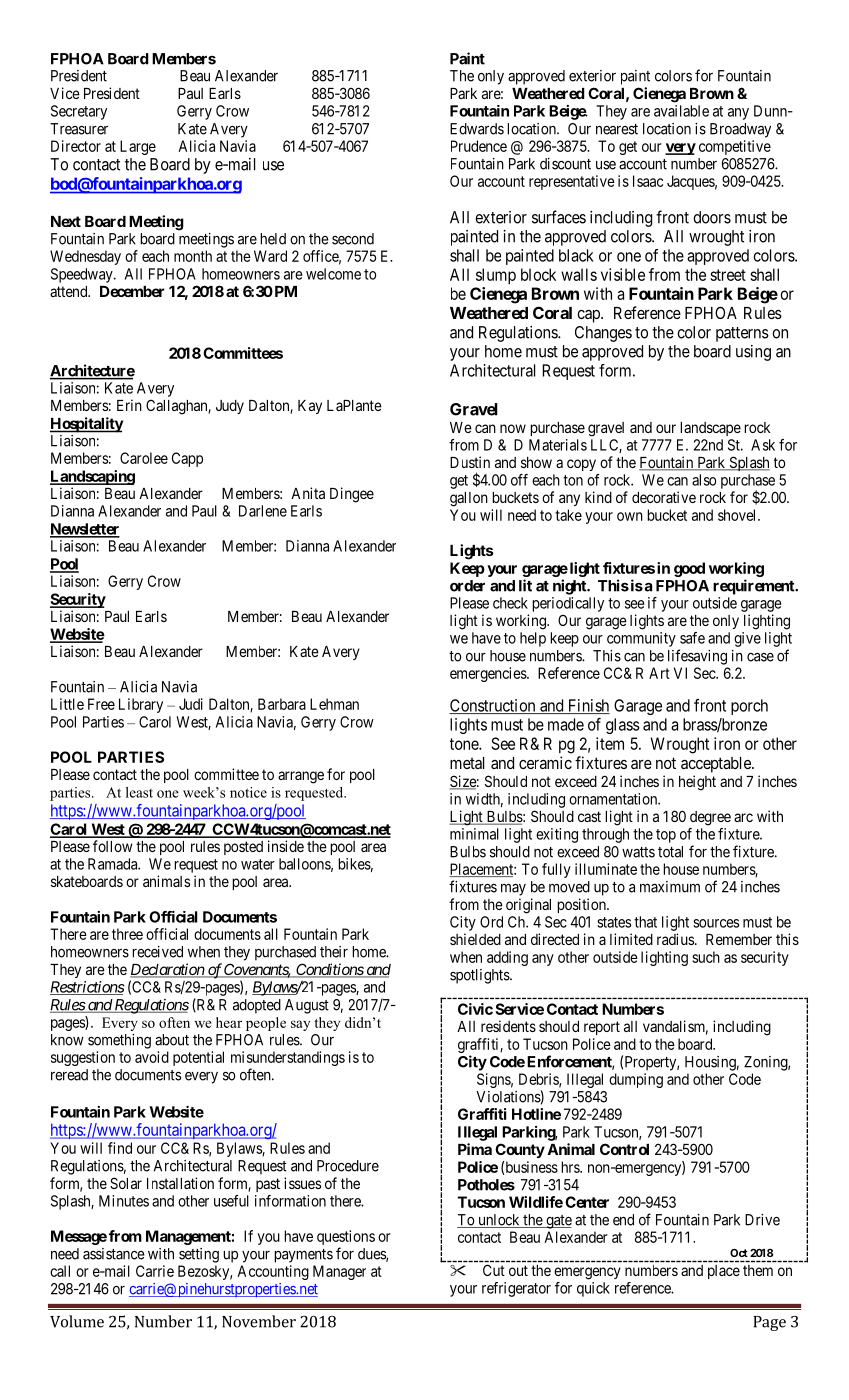 The width and height of the document is (849, 1400). What do you see at coordinates (681, 111) in the document?
I see `available` at bounding box center [681, 111].
